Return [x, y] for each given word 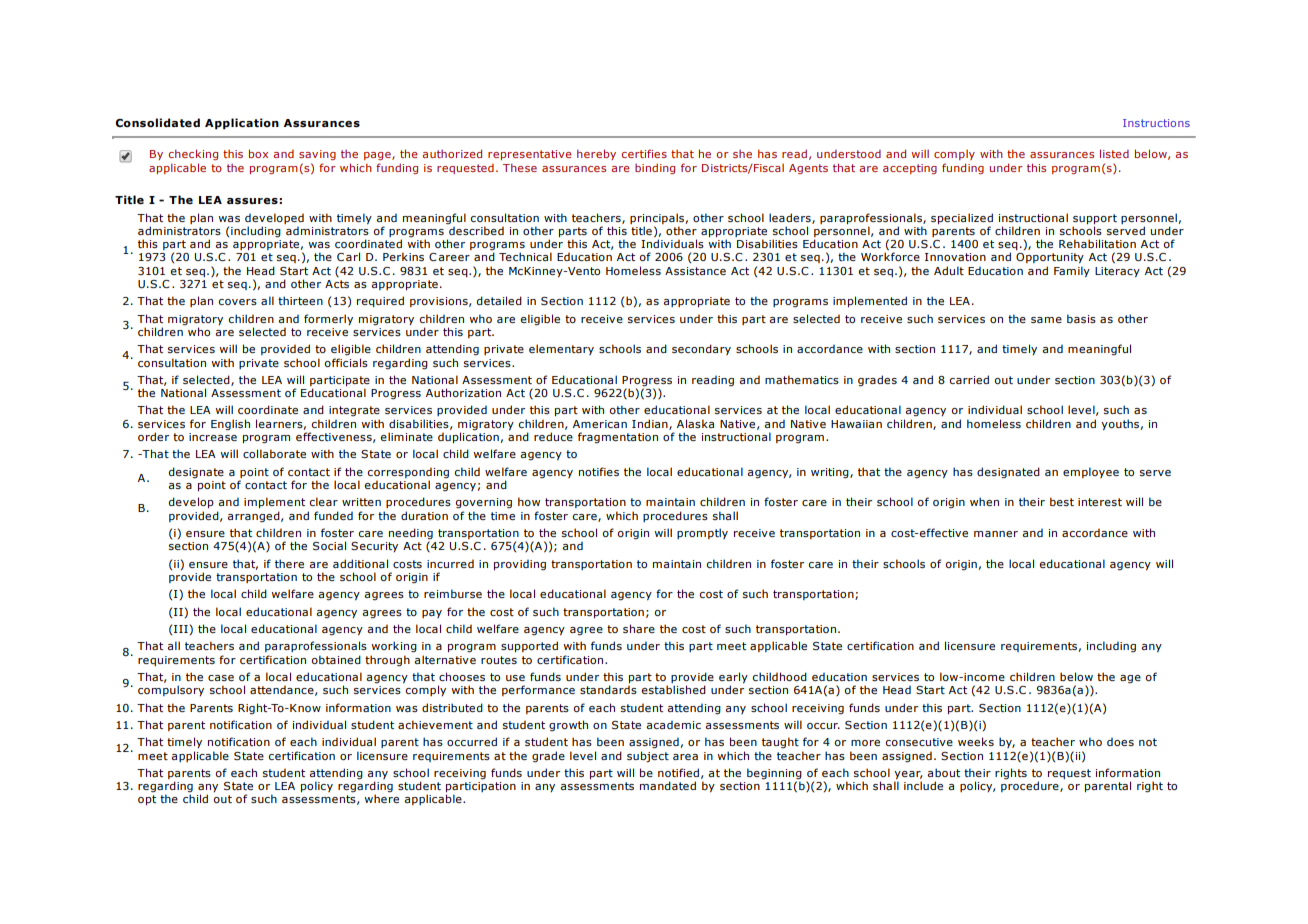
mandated [668, 785]
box [258, 153]
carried [969, 379]
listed [1114, 153]
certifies [644, 153]
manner [996, 534]
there [289, 563]
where [381, 798]
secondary [701, 349]
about [943, 772]
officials [346, 362]
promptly [702, 533]
